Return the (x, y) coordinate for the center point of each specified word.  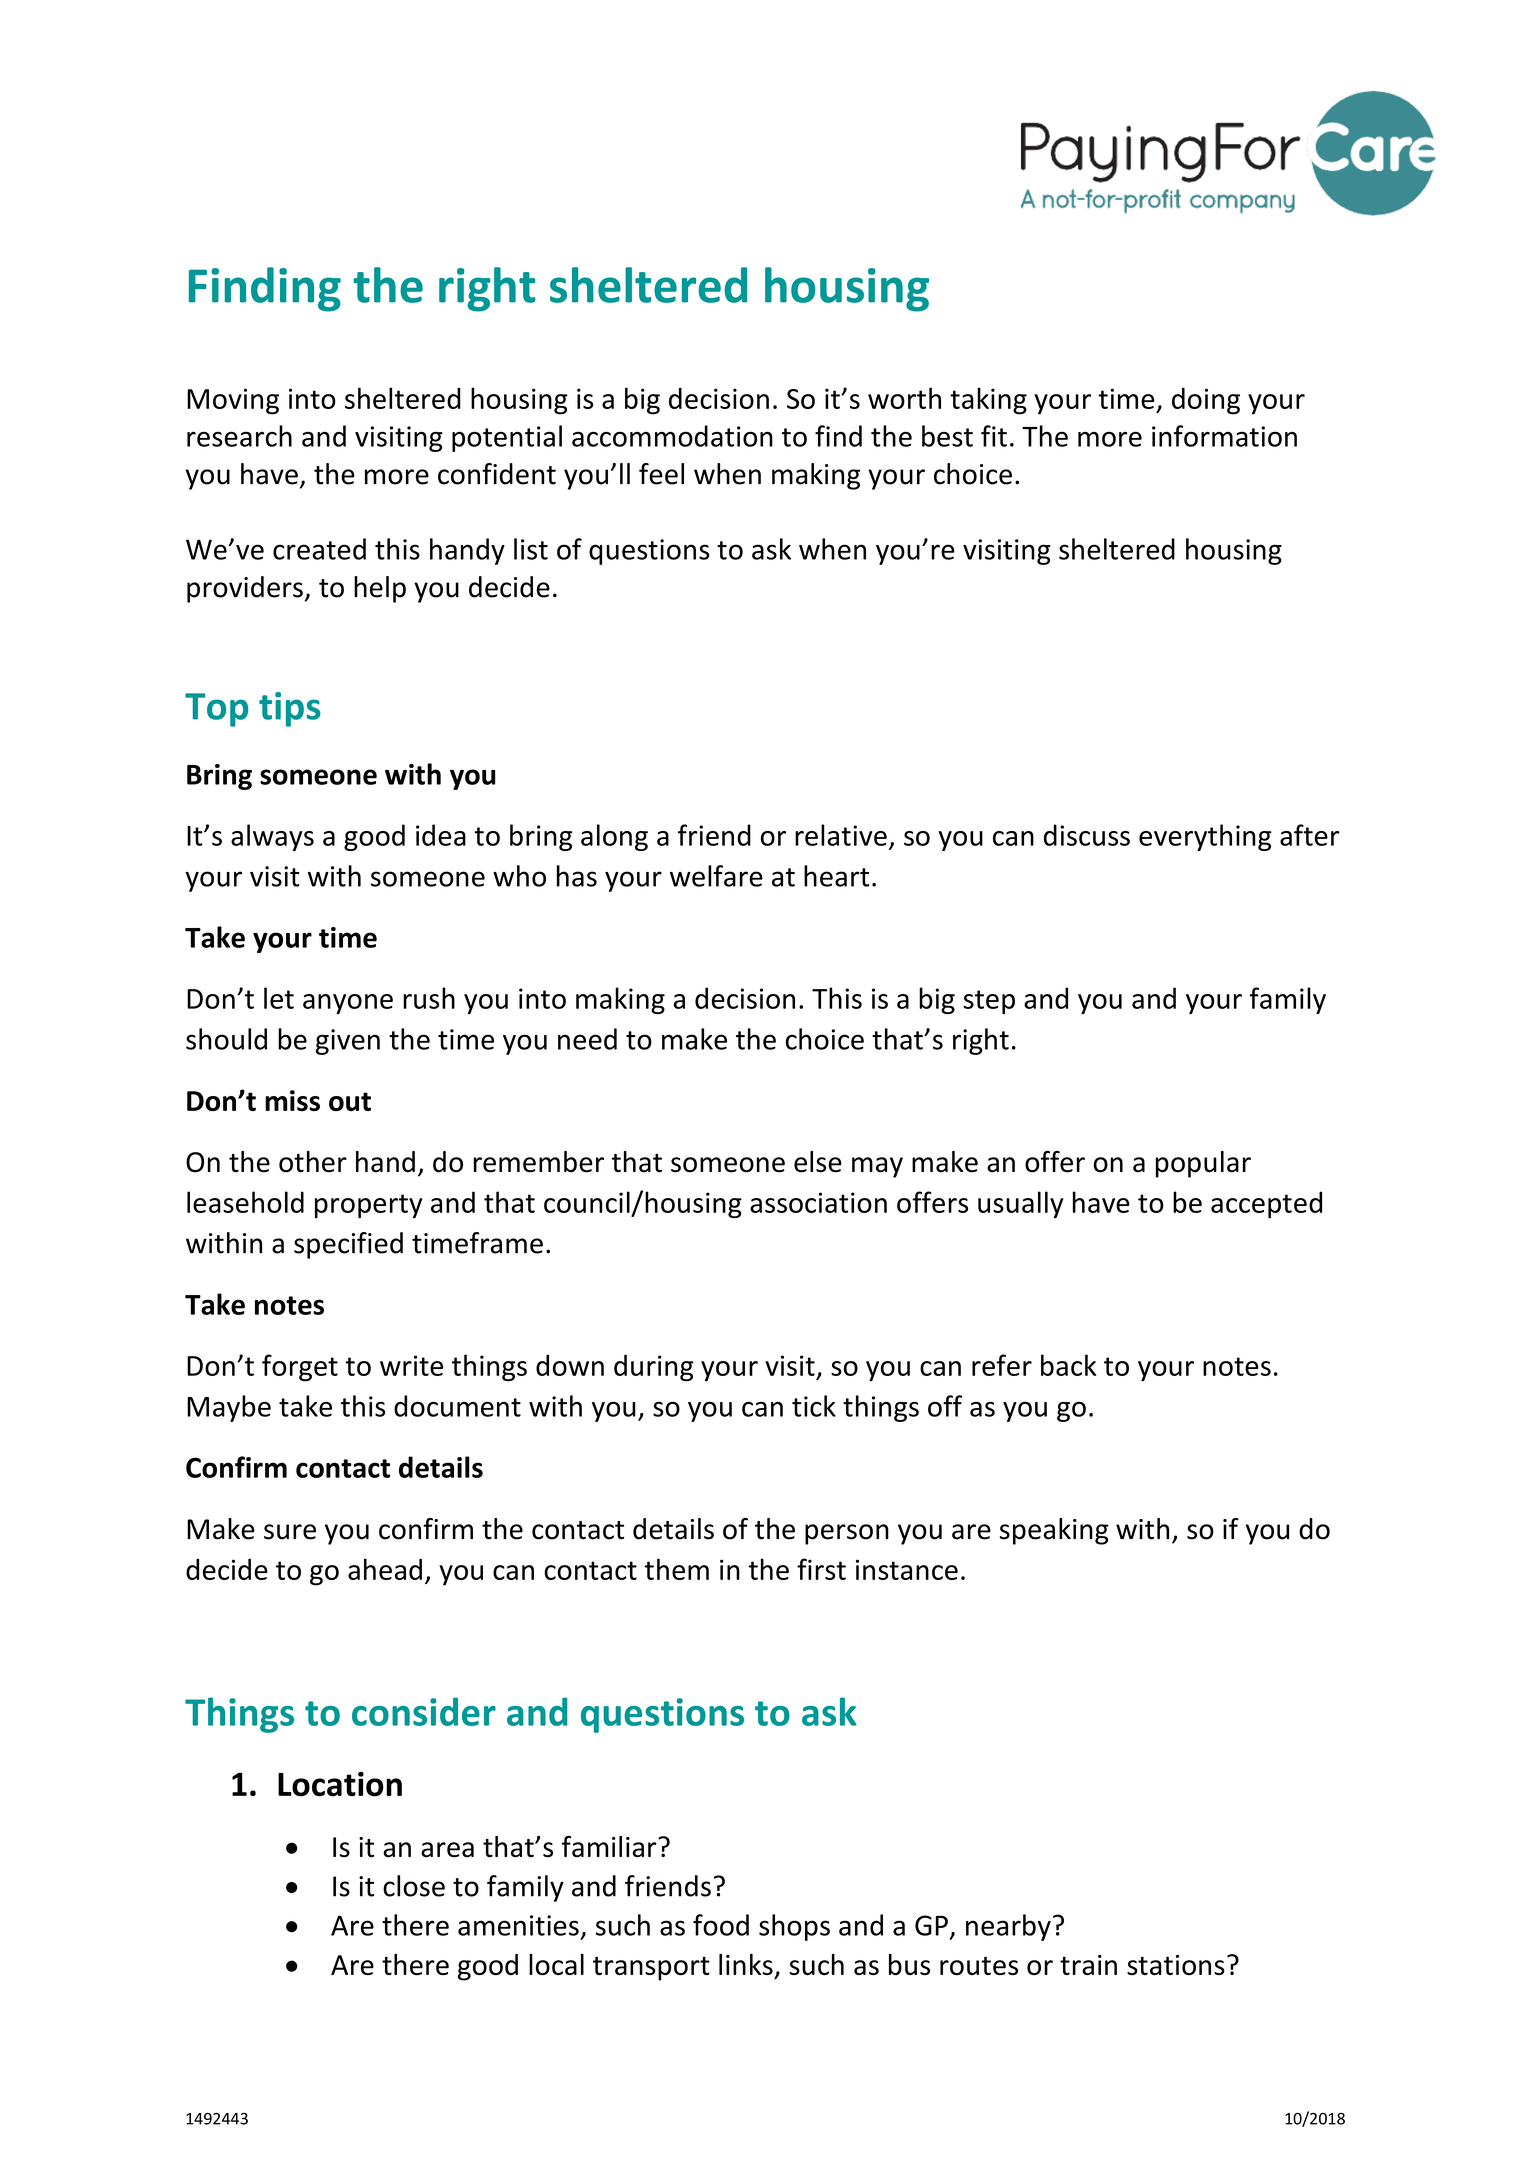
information (1224, 436)
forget (300, 1368)
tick (814, 1406)
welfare (716, 876)
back (1068, 1365)
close (414, 1886)
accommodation (672, 436)
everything (1205, 837)
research (239, 436)
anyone (348, 1004)
